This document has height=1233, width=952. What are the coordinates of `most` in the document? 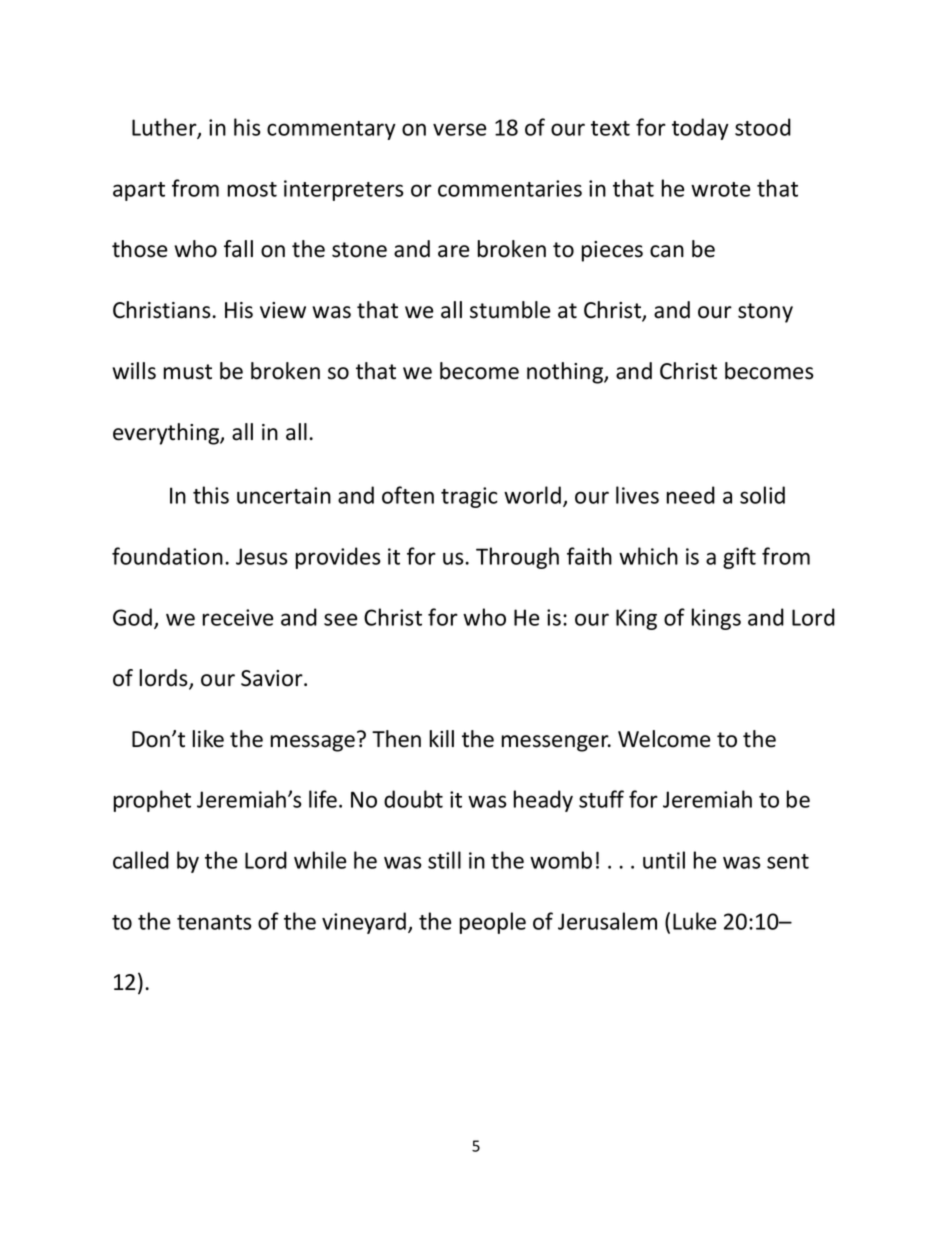 It's located at (252, 189).
